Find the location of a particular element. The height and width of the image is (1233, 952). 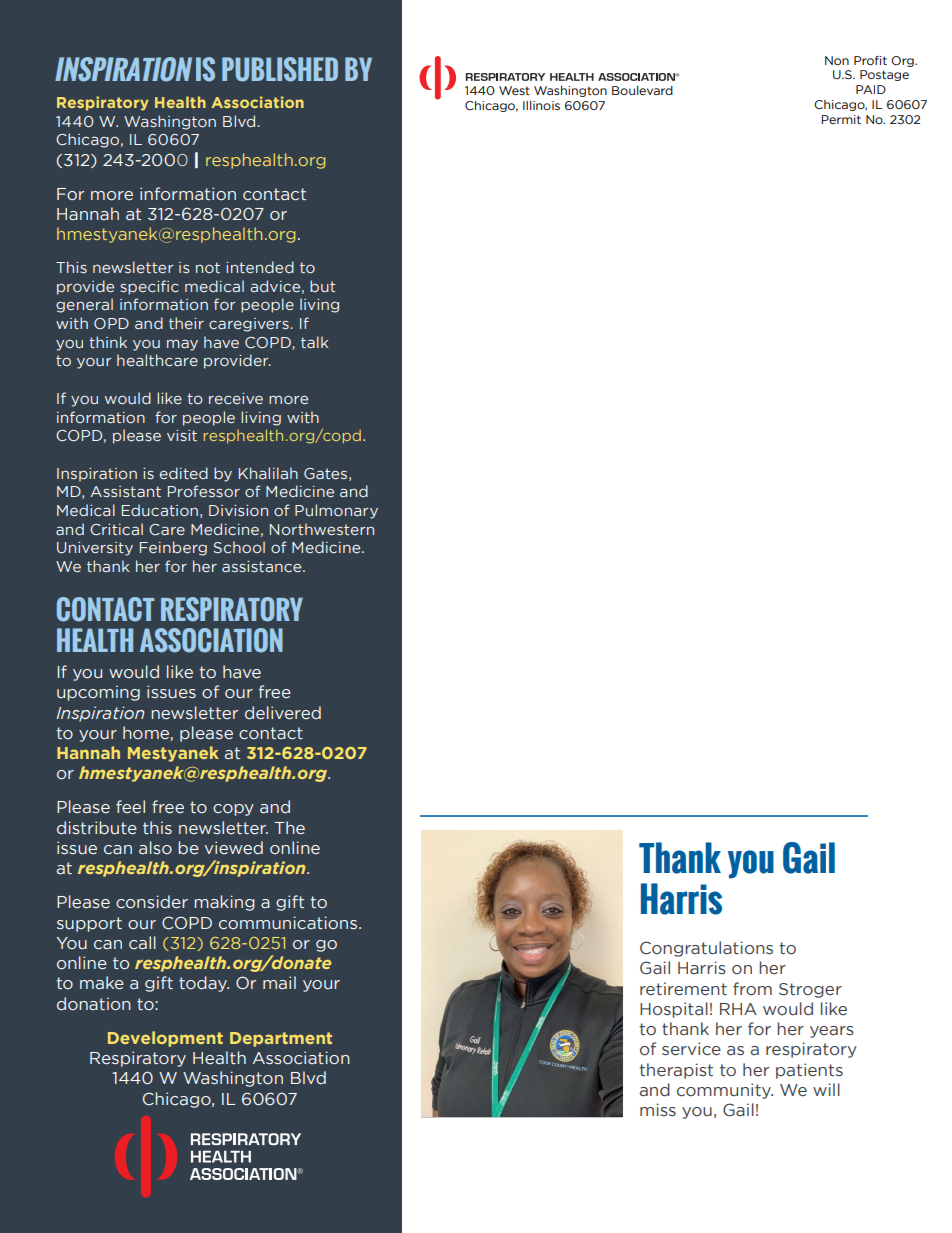

Development is located at coordinates (165, 1039).
